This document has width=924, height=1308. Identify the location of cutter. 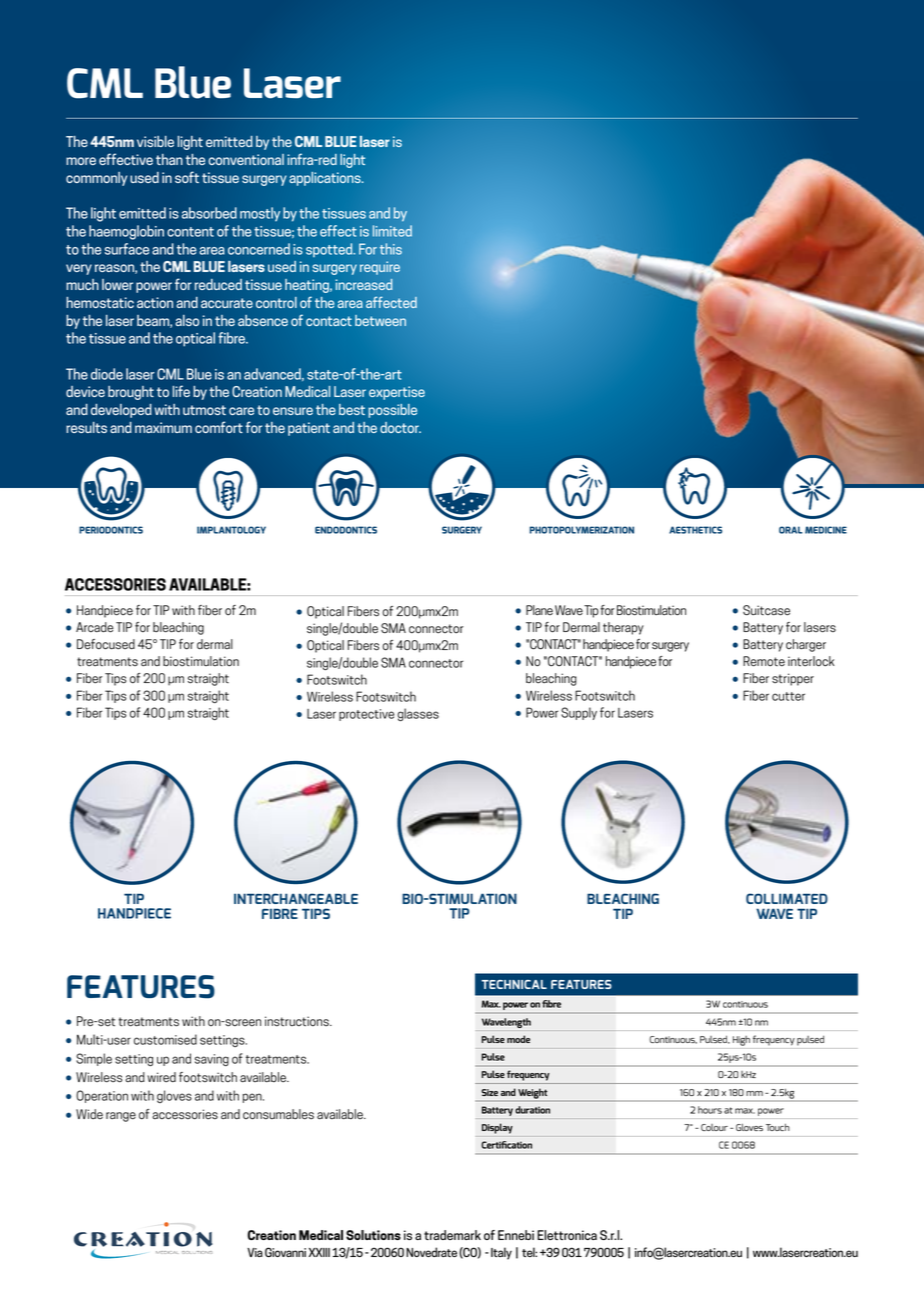
(788, 696).
